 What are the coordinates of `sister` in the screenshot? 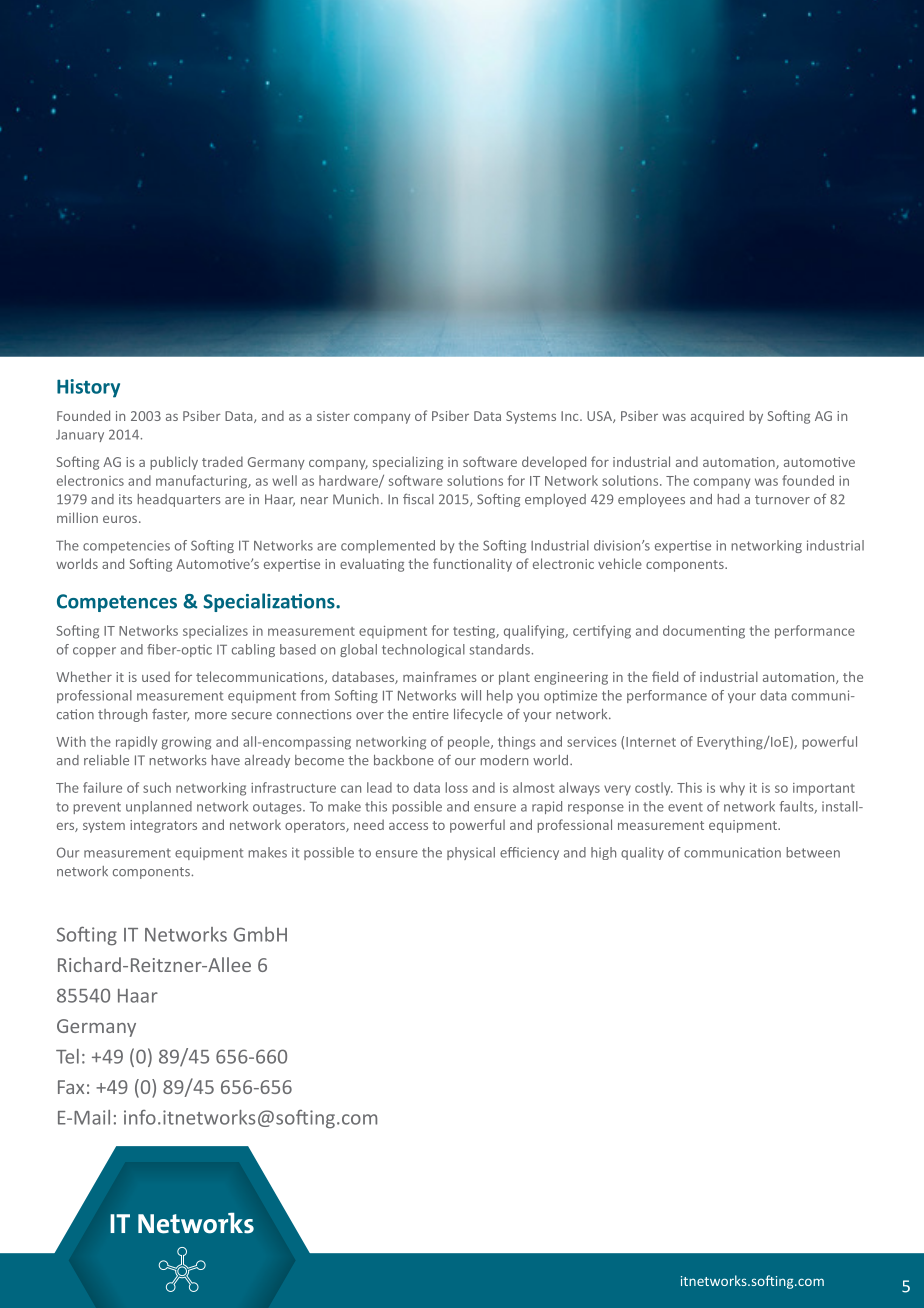 It's located at (333, 416).
